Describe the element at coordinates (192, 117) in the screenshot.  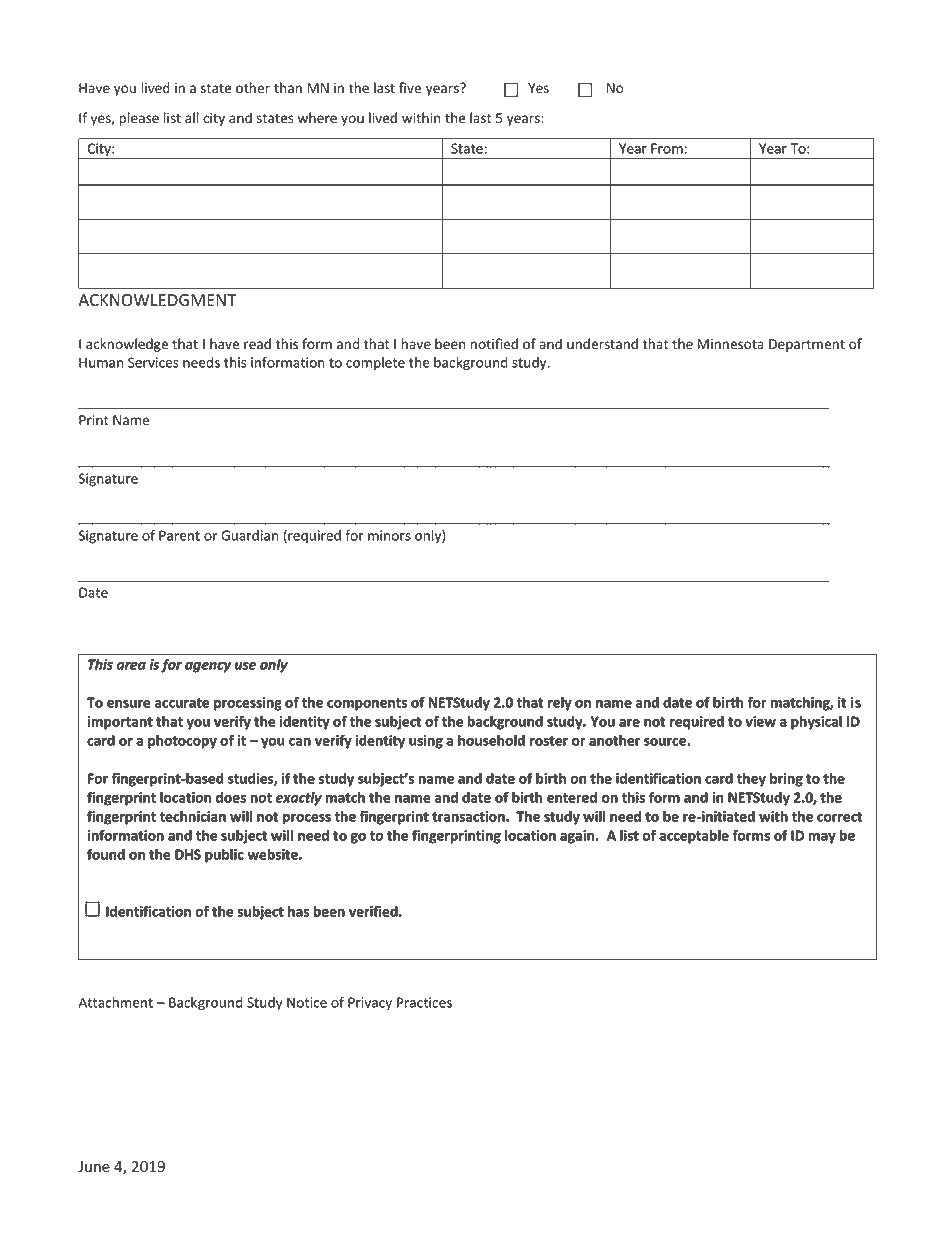
I see `all` at that location.
